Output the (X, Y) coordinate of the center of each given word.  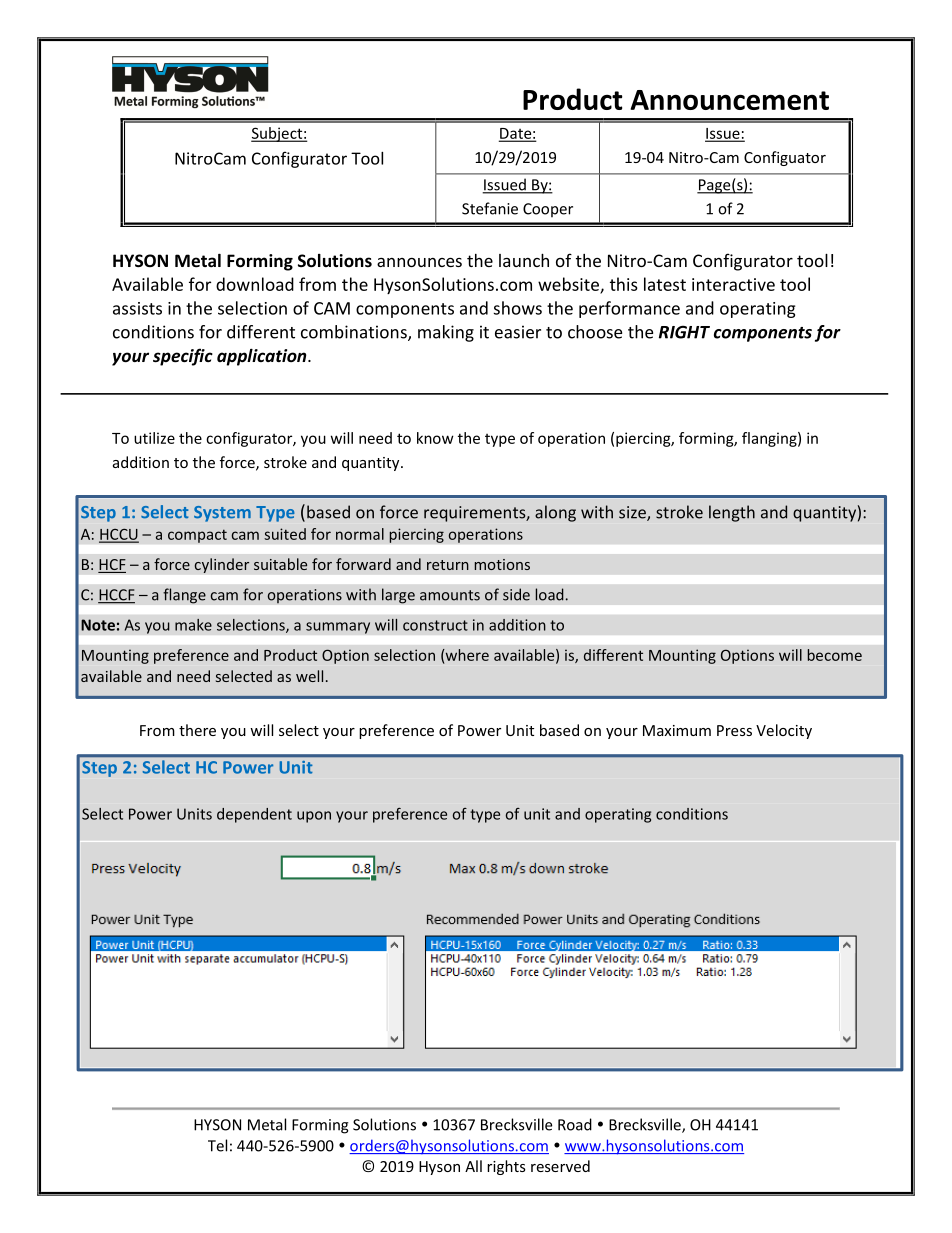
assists (137, 308)
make (193, 625)
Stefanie (490, 208)
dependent (254, 815)
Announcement (729, 100)
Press (734, 730)
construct (435, 625)
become (835, 655)
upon (314, 817)
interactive (733, 284)
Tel (217, 1145)
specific (183, 357)
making (446, 333)
